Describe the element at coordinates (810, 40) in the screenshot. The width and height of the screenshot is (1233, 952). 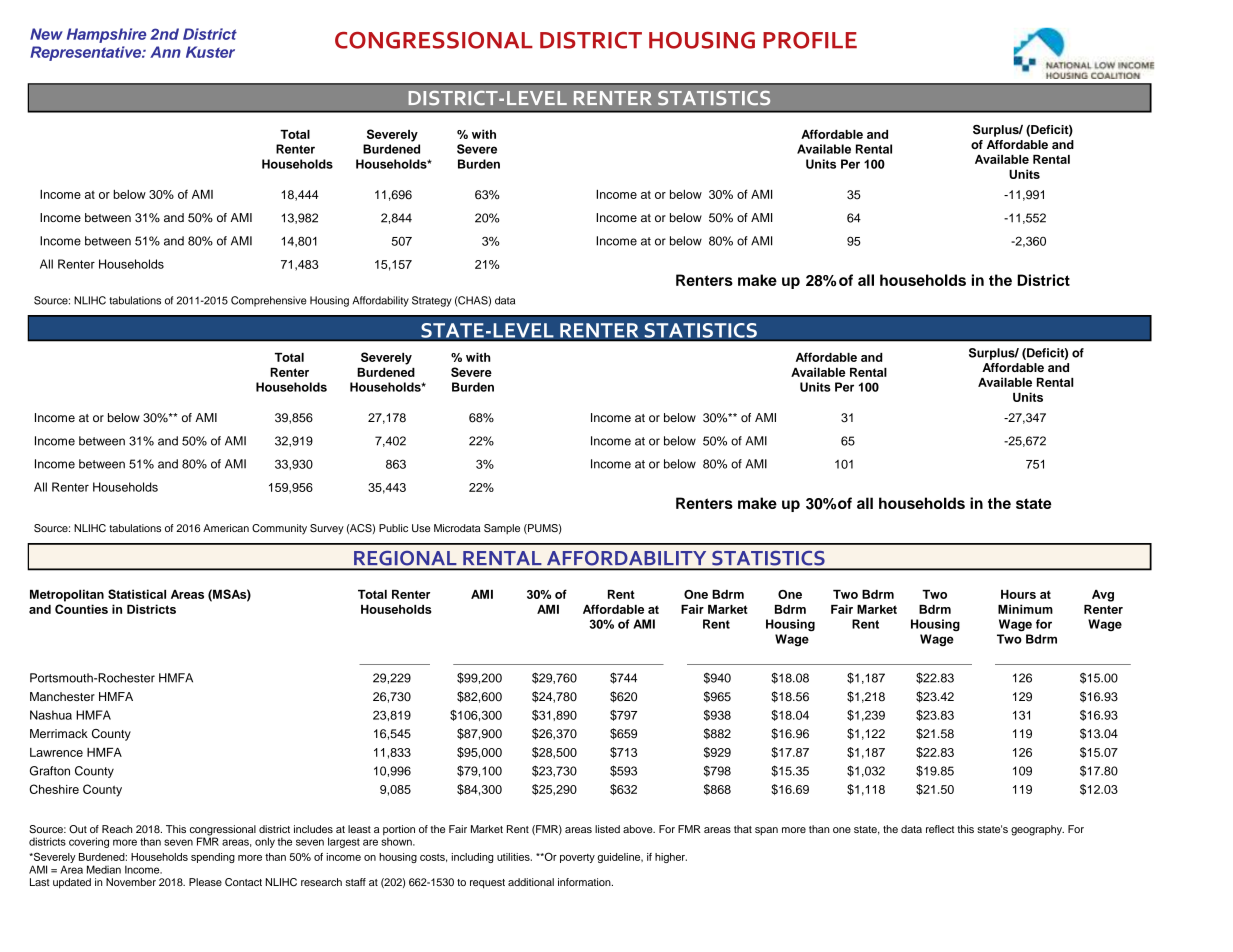
I see `PROFILE` at that location.
